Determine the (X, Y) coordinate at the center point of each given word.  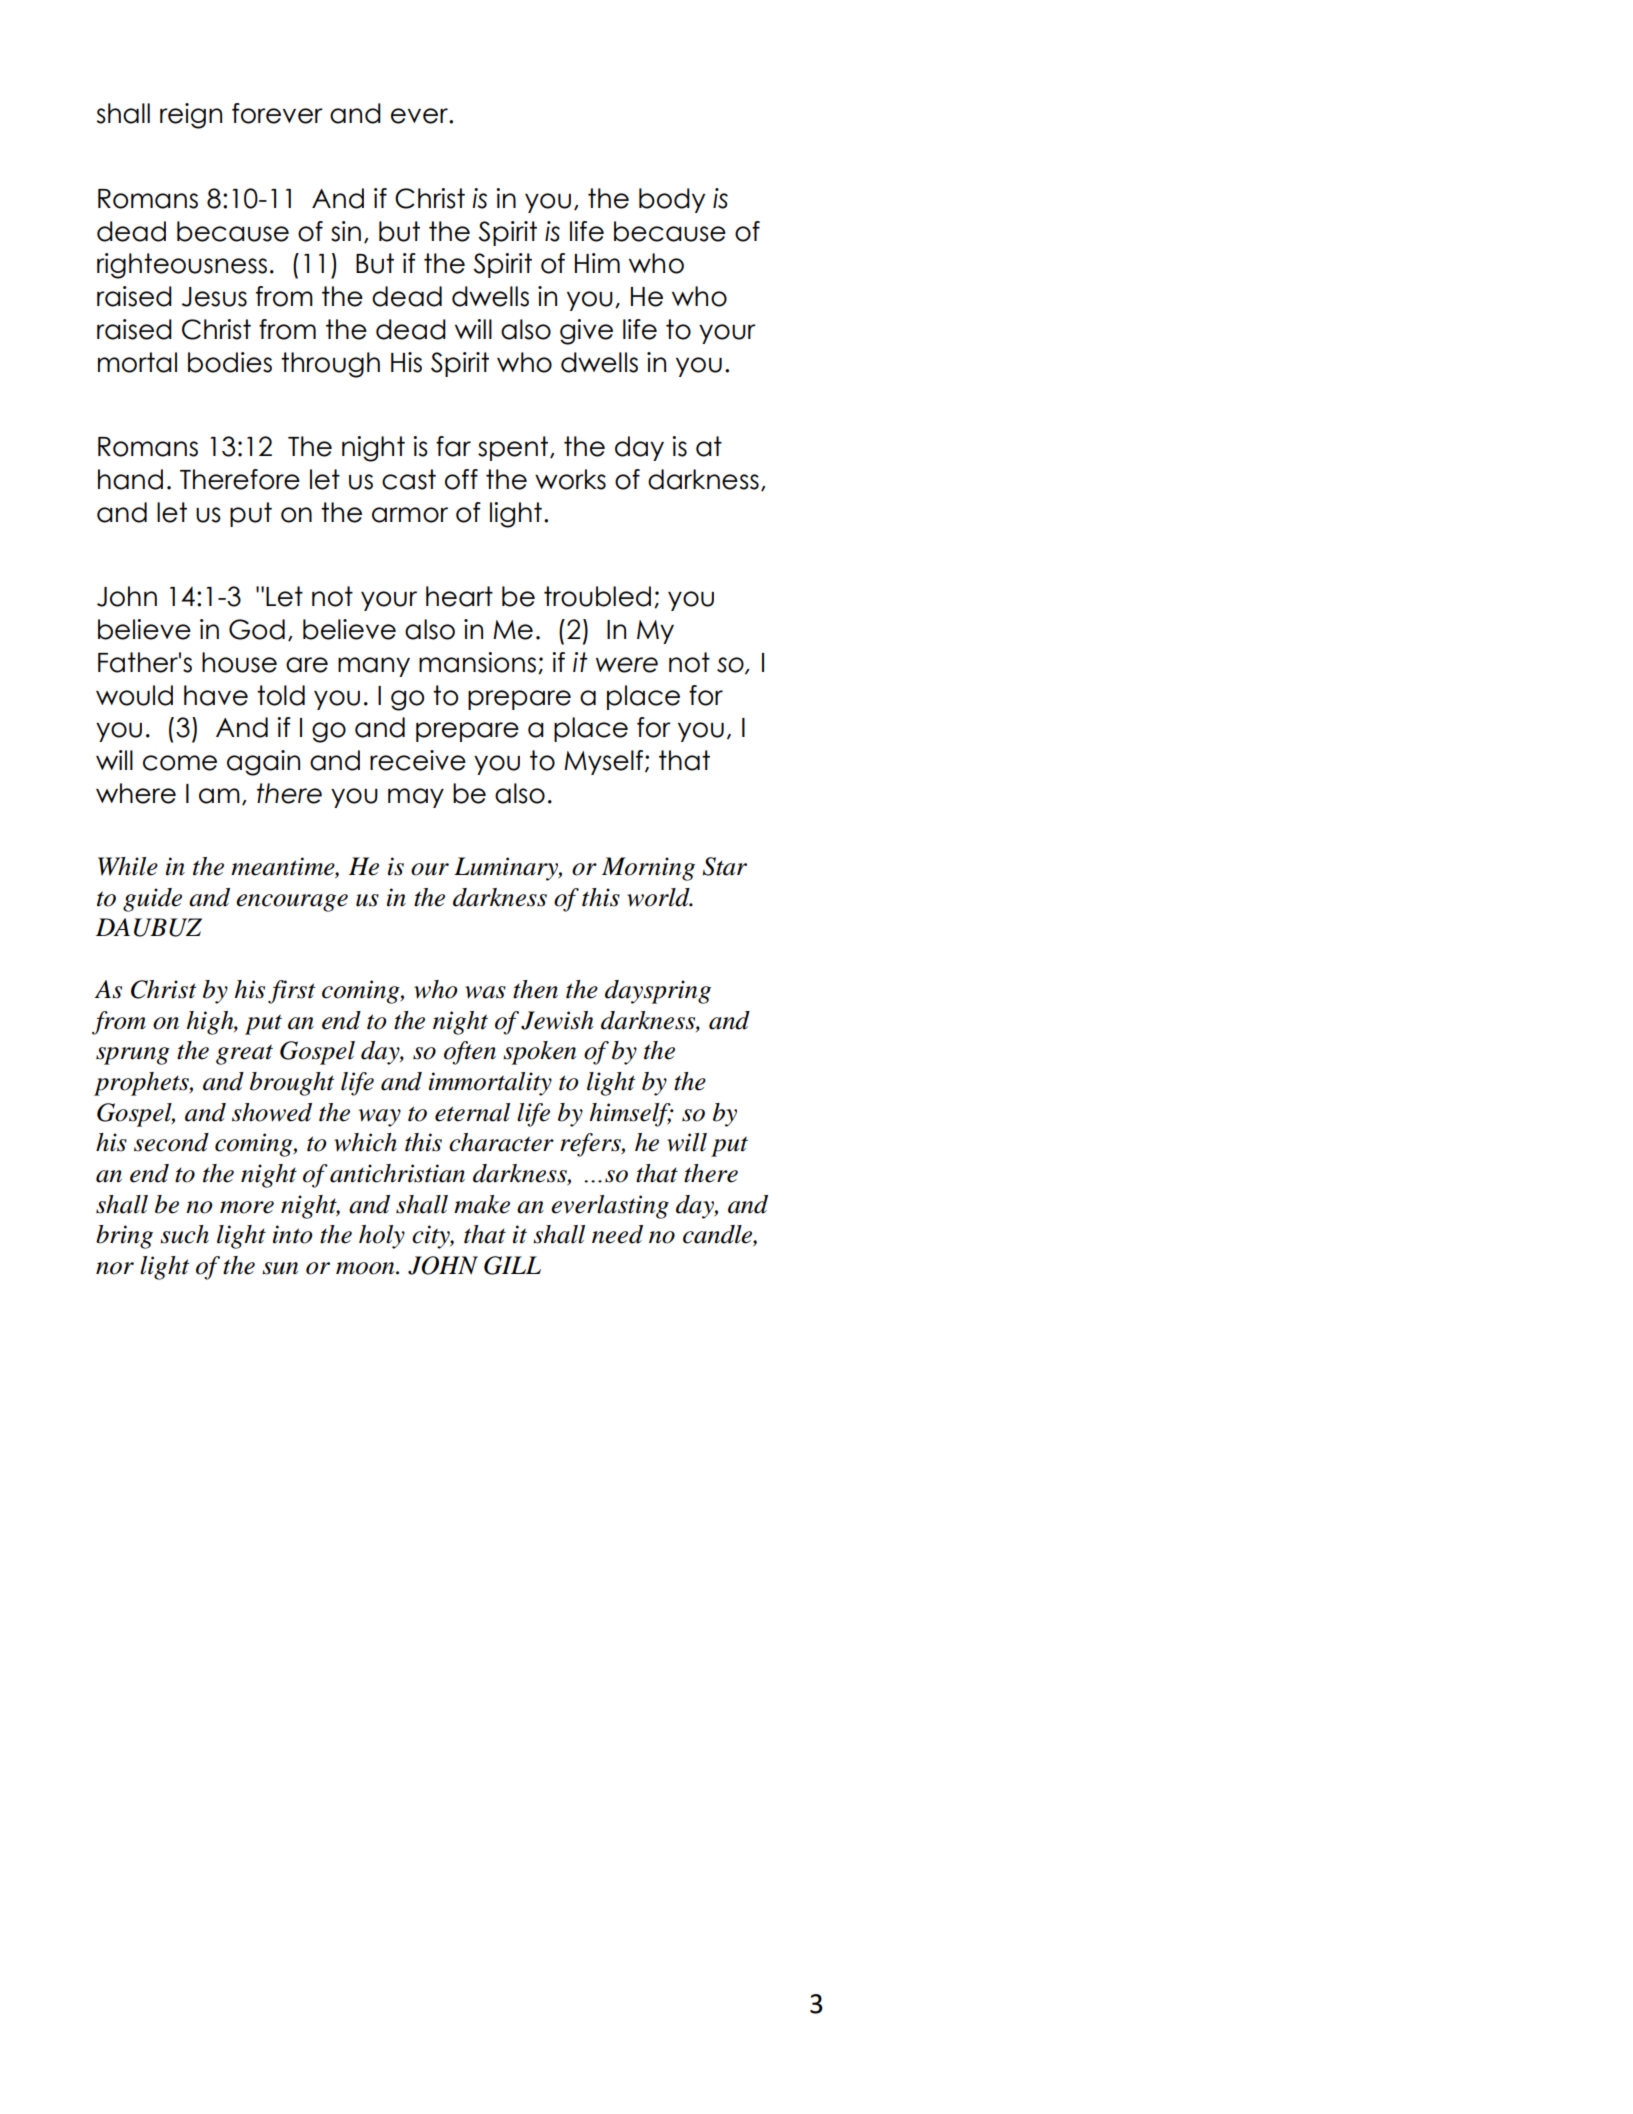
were (627, 665)
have (216, 695)
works (570, 479)
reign (191, 116)
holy (382, 1237)
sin (346, 231)
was (485, 992)
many (374, 667)
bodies (230, 362)
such (184, 1234)
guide (152, 900)
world (659, 897)
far (453, 446)
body (672, 200)
